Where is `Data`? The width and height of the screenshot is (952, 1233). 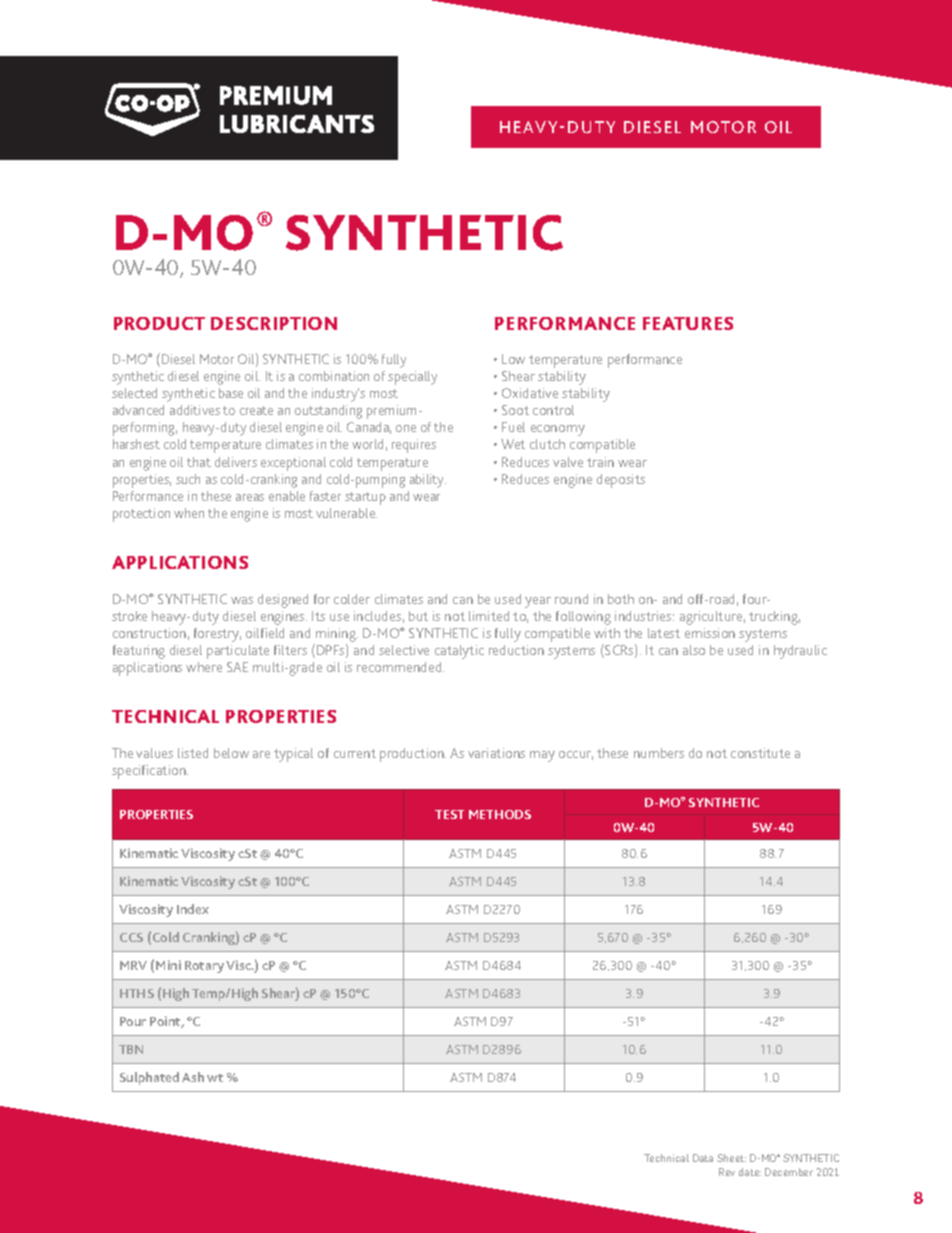 Data is located at coordinates (703, 1158).
